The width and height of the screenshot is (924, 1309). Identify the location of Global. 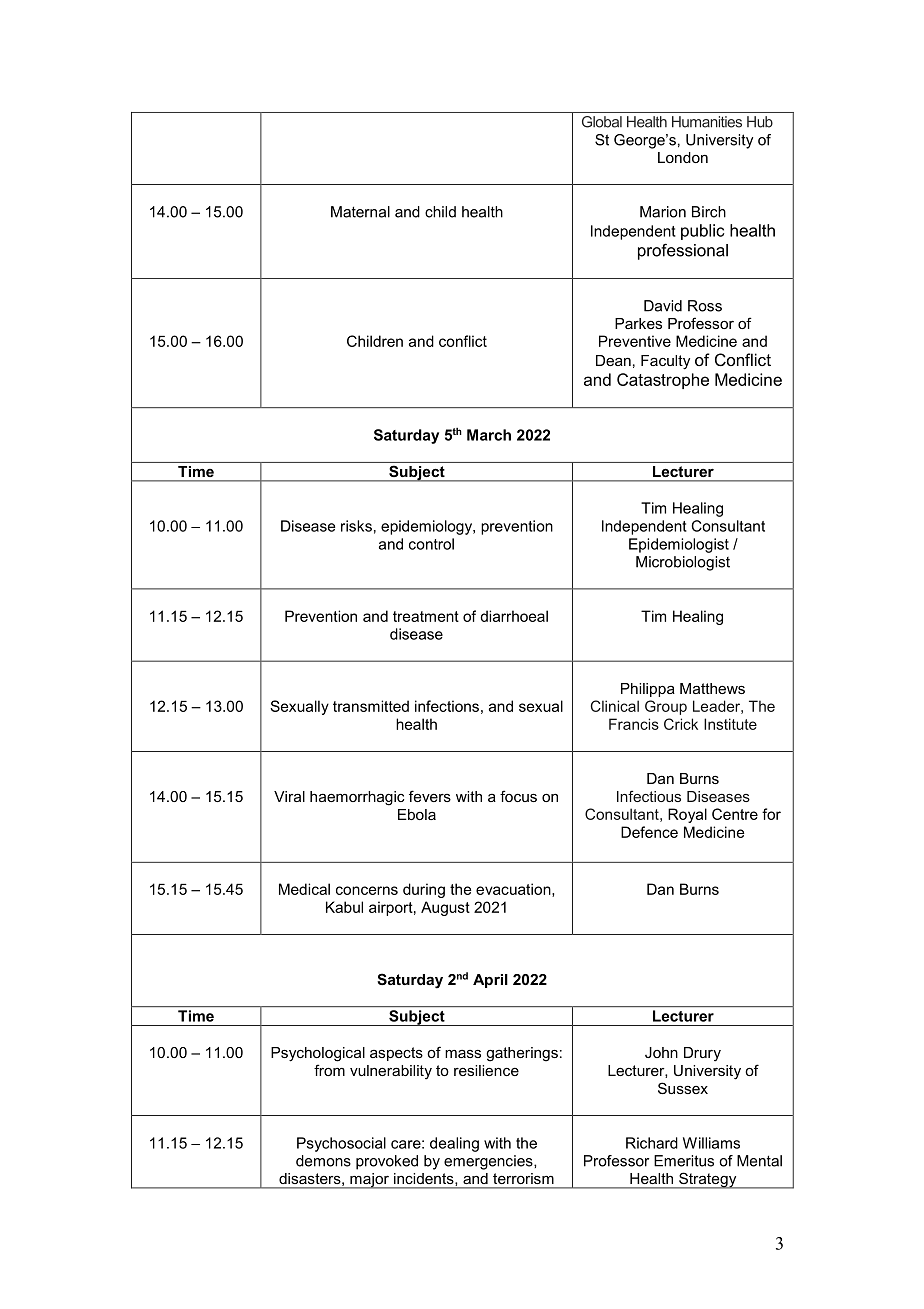
(602, 122).
